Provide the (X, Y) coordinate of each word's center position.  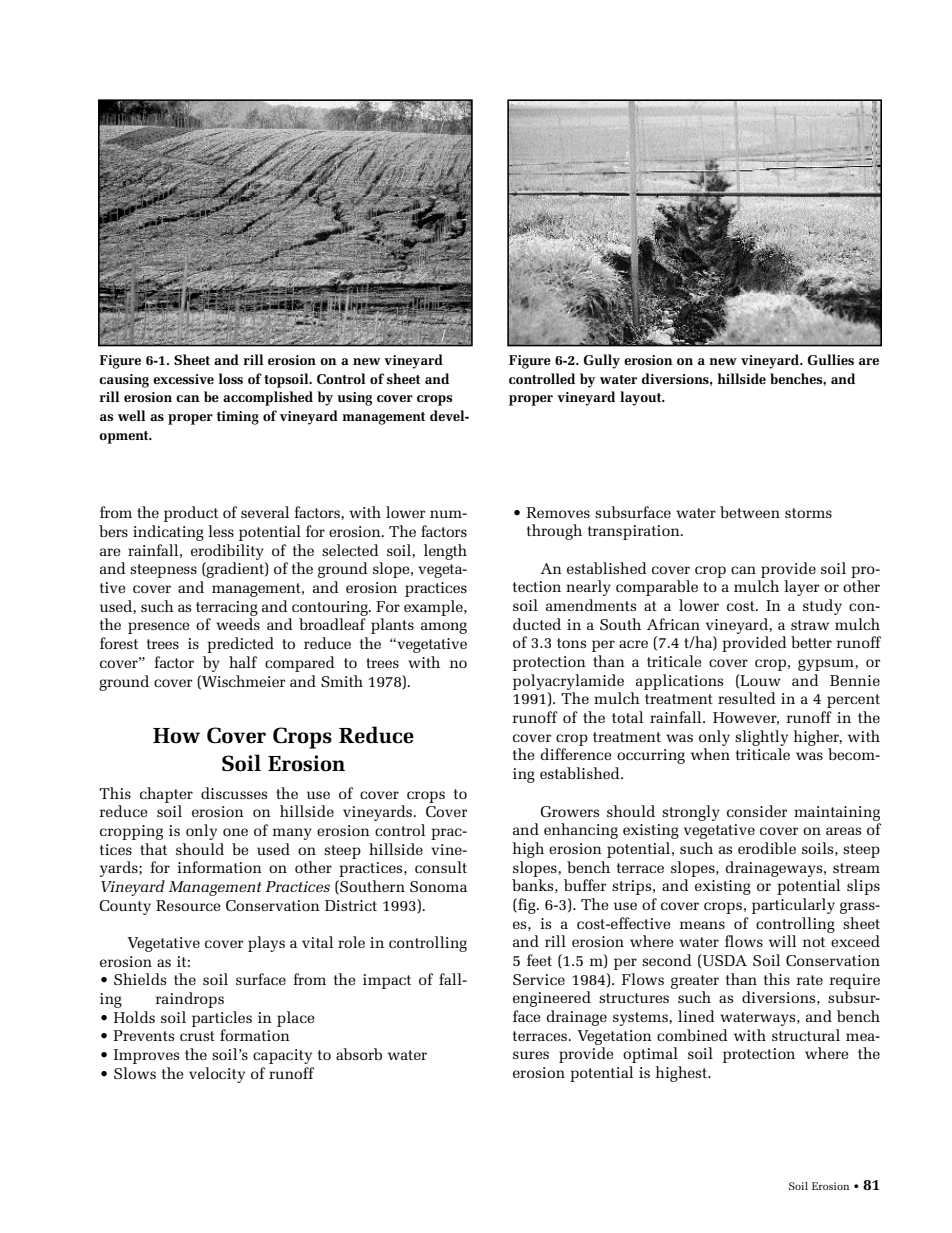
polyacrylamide (568, 682)
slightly (761, 738)
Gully (602, 361)
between (750, 512)
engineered (552, 999)
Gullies (831, 359)
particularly (793, 906)
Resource (188, 905)
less (221, 531)
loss (231, 378)
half (243, 662)
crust (197, 1036)
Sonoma (438, 886)
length (445, 552)
